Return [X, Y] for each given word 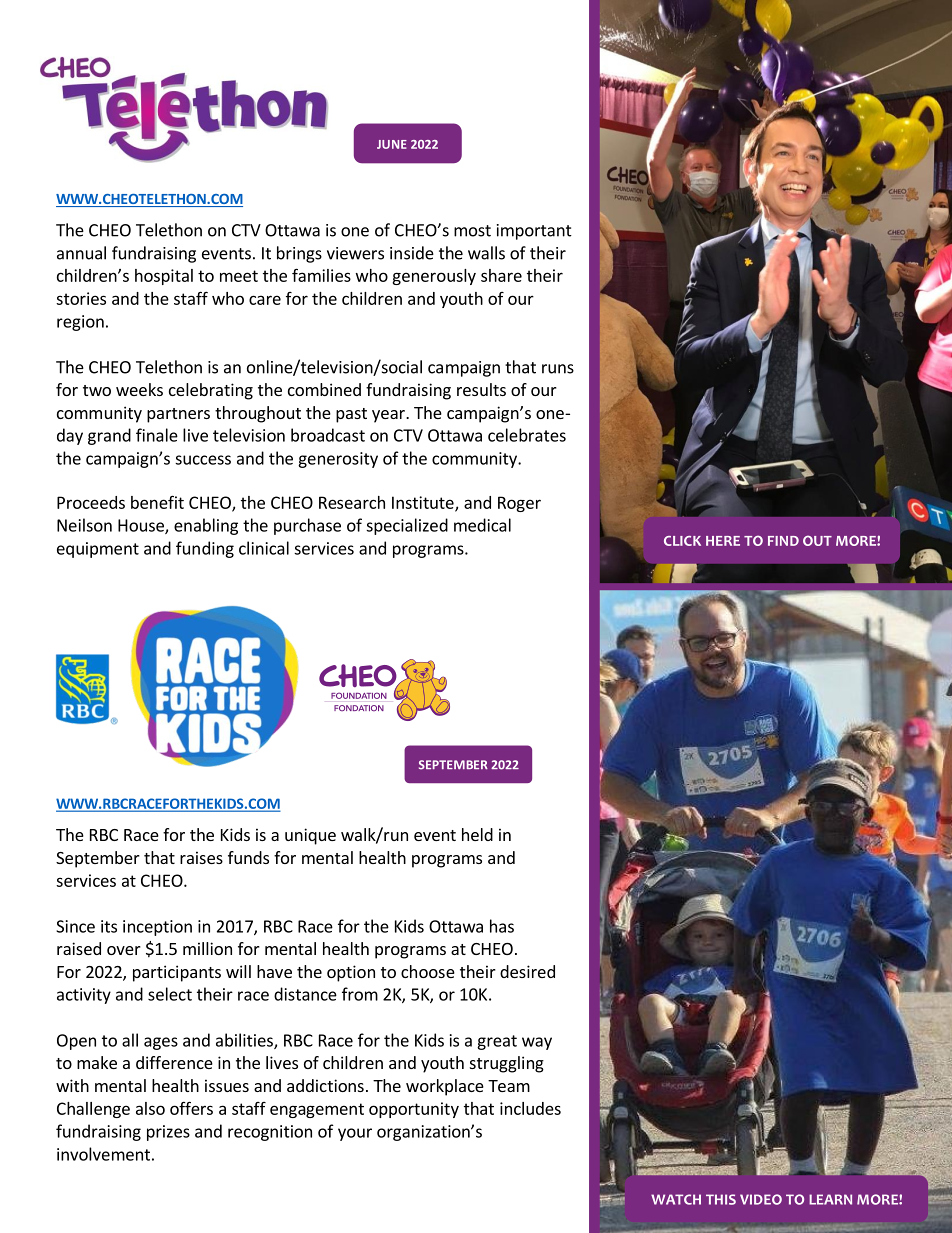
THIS [721, 1199]
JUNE [392, 144]
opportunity [414, 1110]
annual [81, 253]
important [534, 232]
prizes [168, 1133]
